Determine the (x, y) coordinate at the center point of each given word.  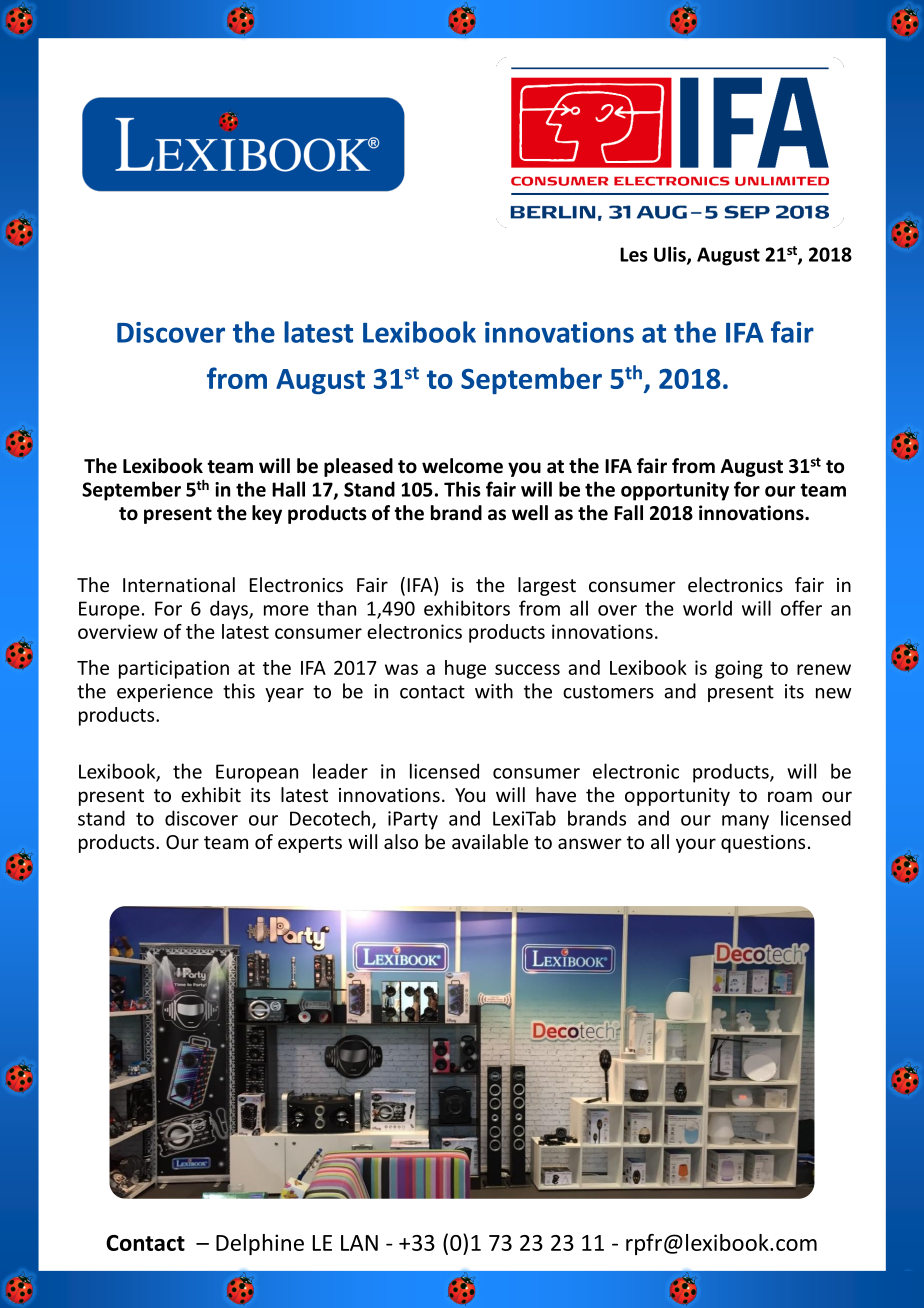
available (490, 841)
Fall (628, 513)
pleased (358, 467)
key (267, 514)
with (494, 691)
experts (310, 844)
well (530, 513)
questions (763, 844)
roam (790, 796)
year (284, 695)
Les (634, 254)
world (707, 608)
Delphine (260, 1244)
